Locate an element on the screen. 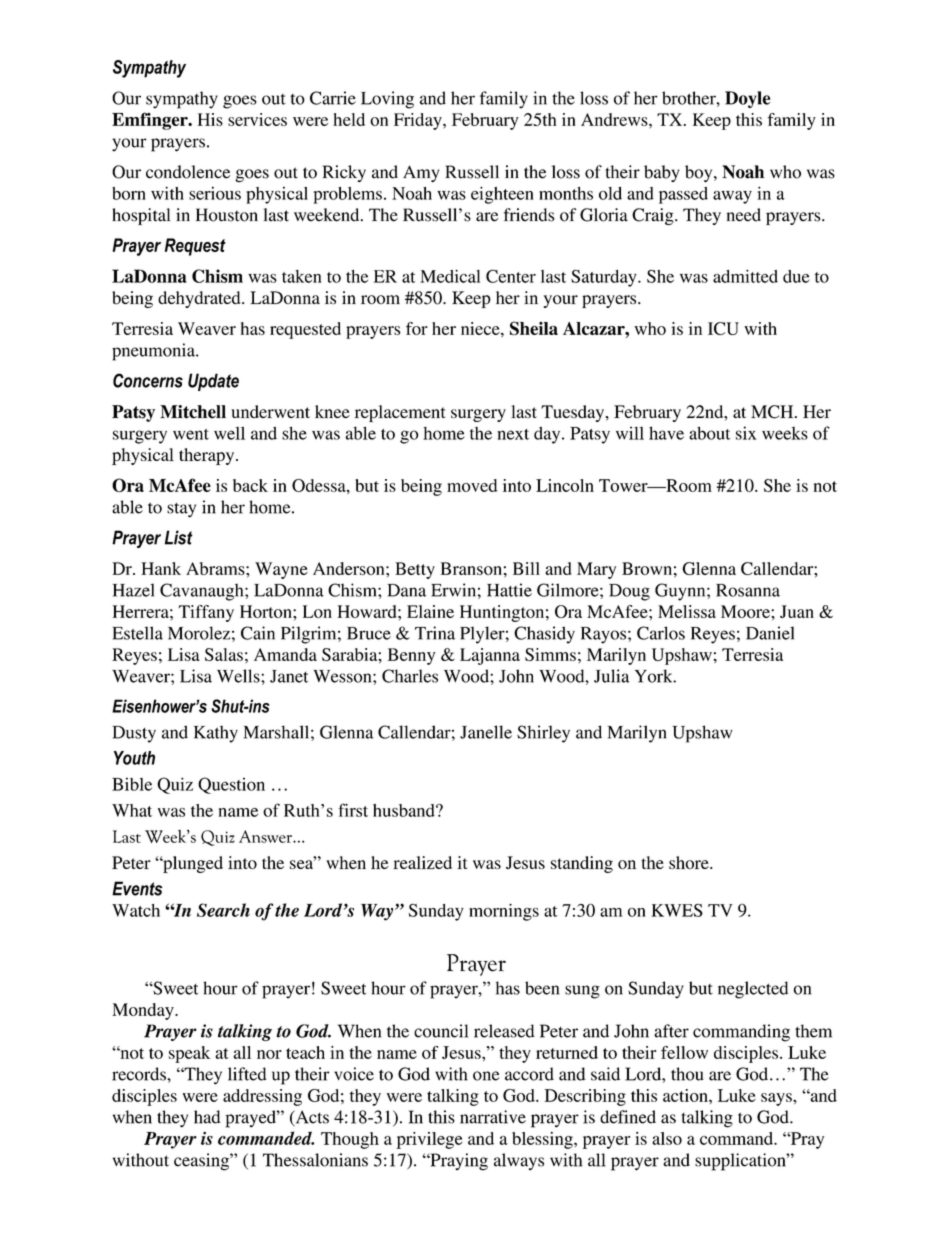  Doyle is located at coordinates (748, 99).
